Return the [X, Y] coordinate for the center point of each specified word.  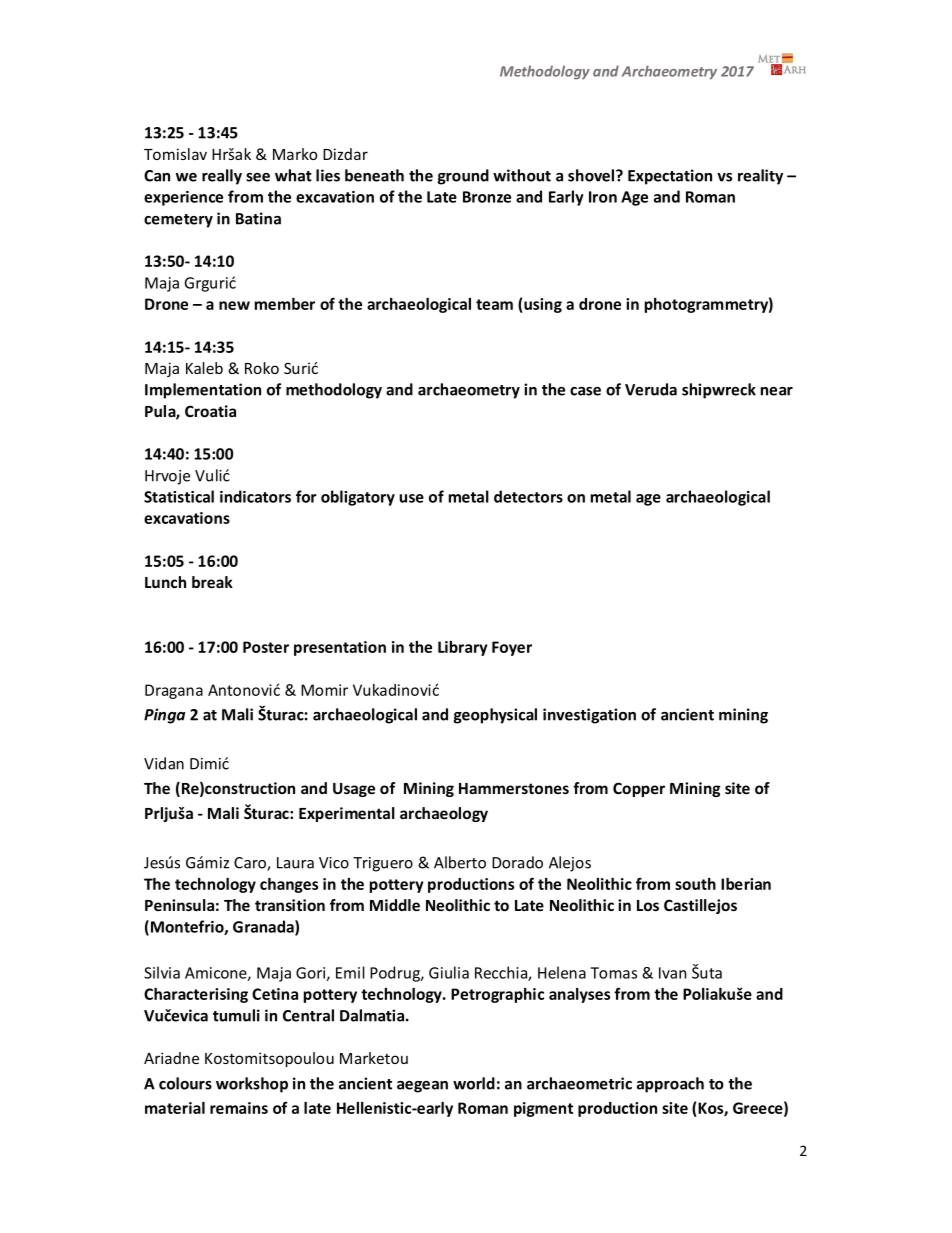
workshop [252, 1085]
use [411, 498]
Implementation [203, 391]
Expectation [670, 177]
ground [463, 177]
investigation [589, 716]
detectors [528, 496]
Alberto [460, 862]
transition [290, 905]
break [212, 582]
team [494, 304]
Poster [266, 647]
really [222, 177]
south [695, 884]
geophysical [495, 716]
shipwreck [719, 391]
